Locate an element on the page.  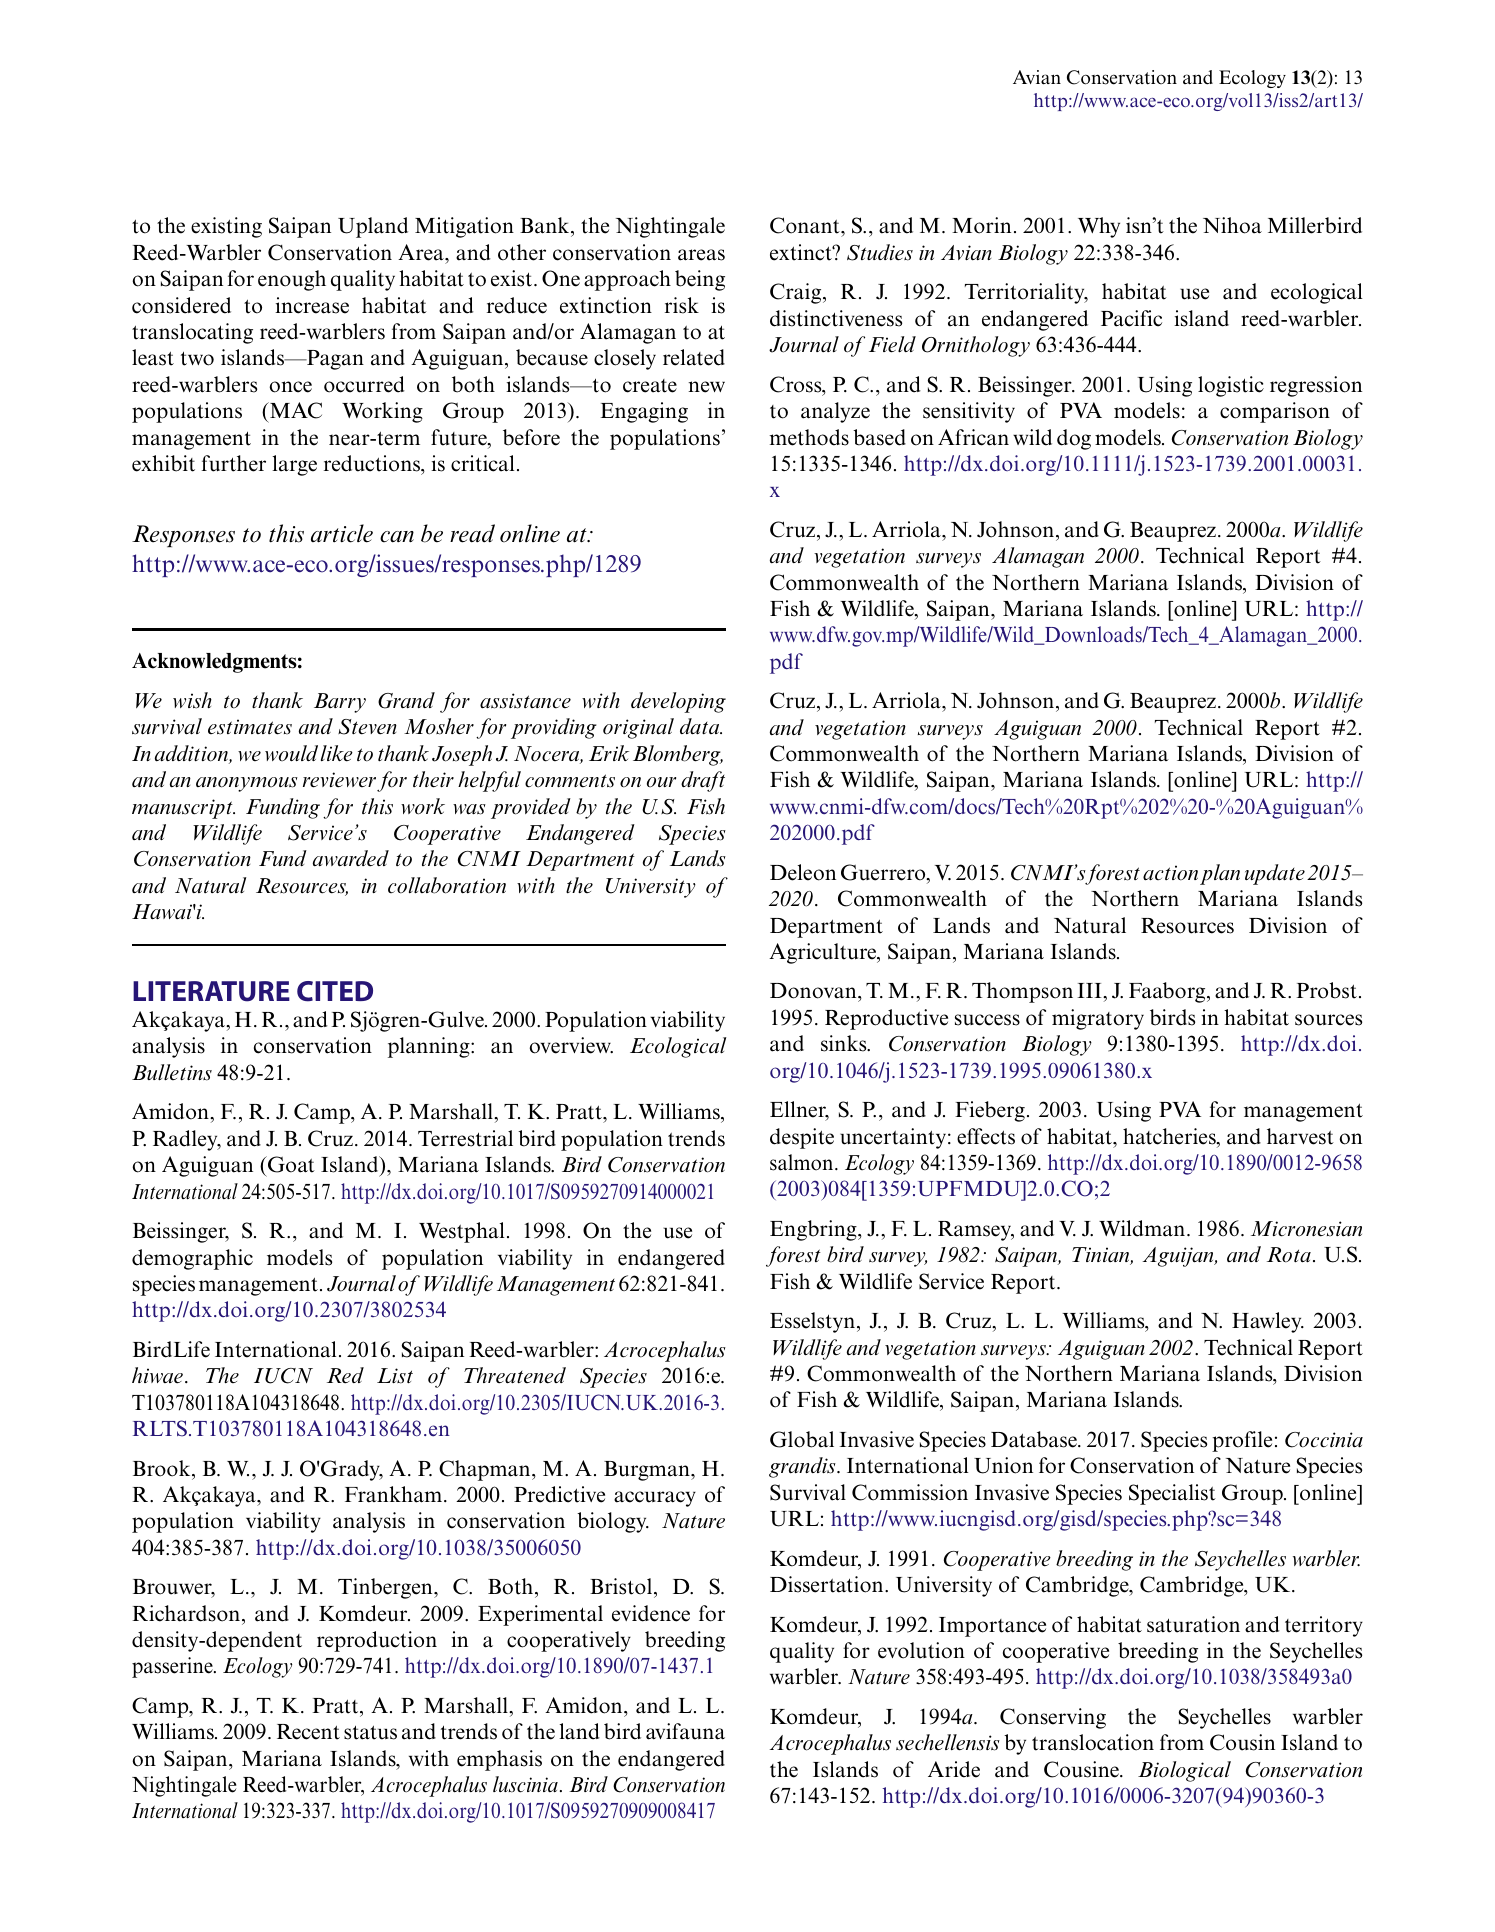
CITED is located at coordinates (335, 991).
